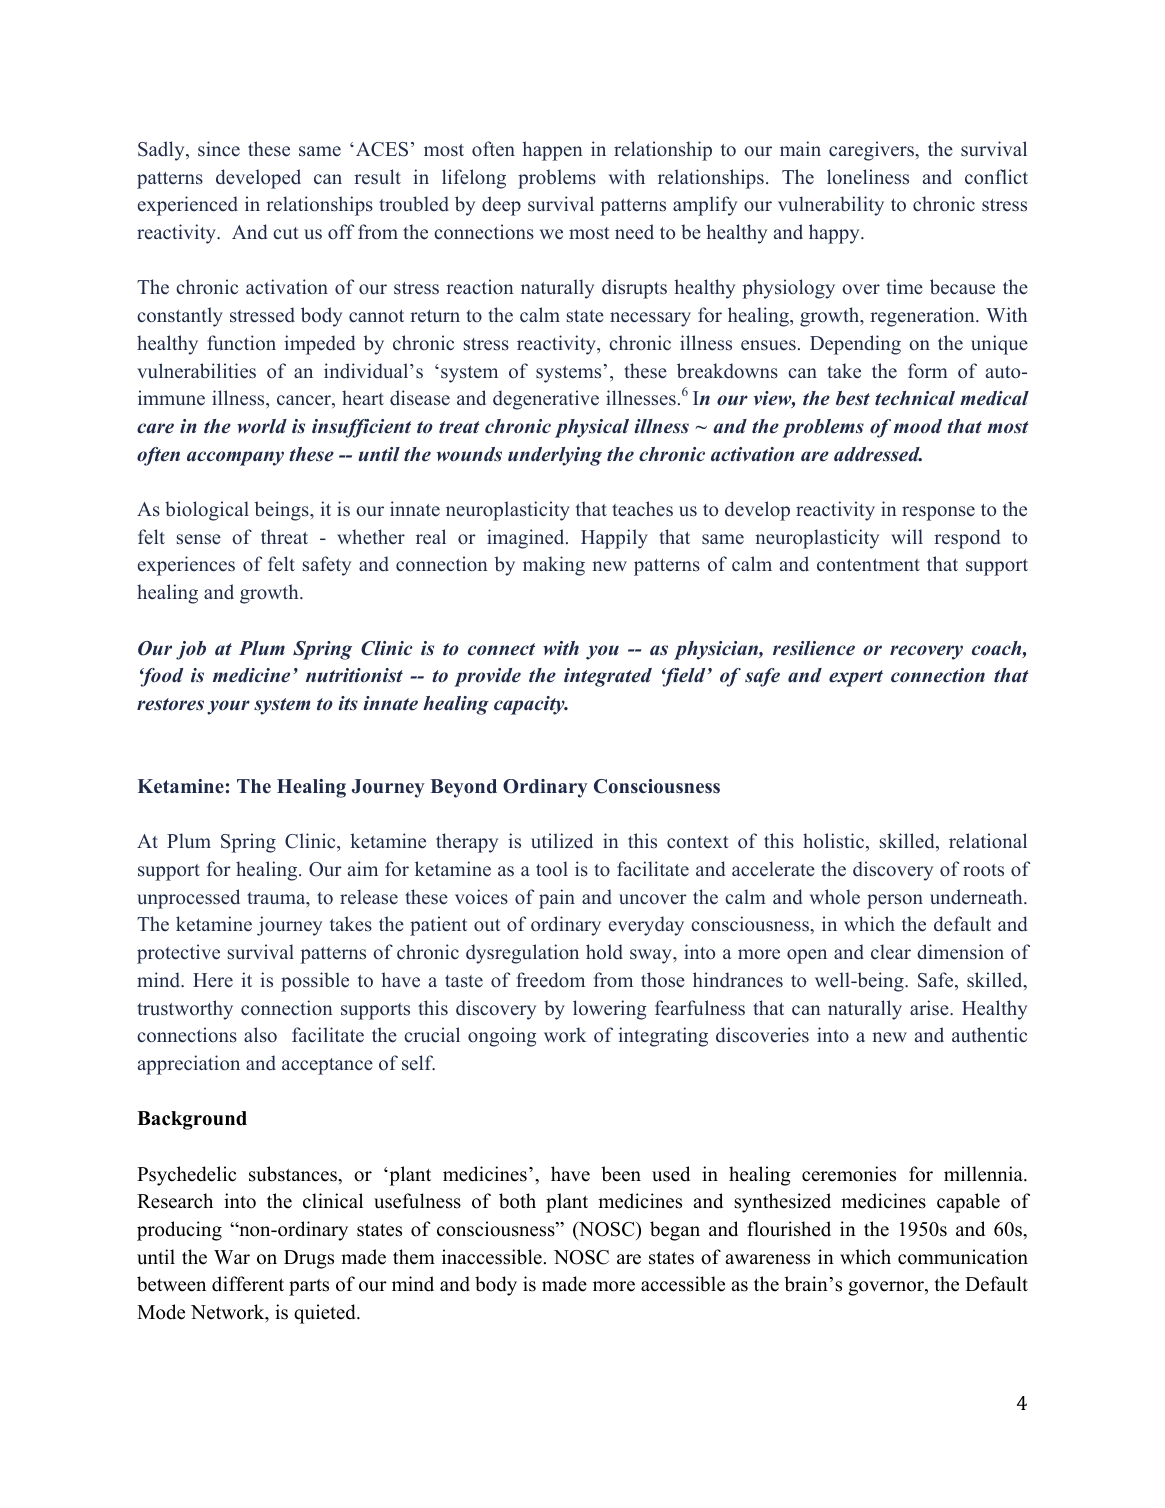 The image size is (1165, 1508). What do you see at coordinates (219, 149) in the screenshot?
I see `since` at bounding box center [219, 149].
